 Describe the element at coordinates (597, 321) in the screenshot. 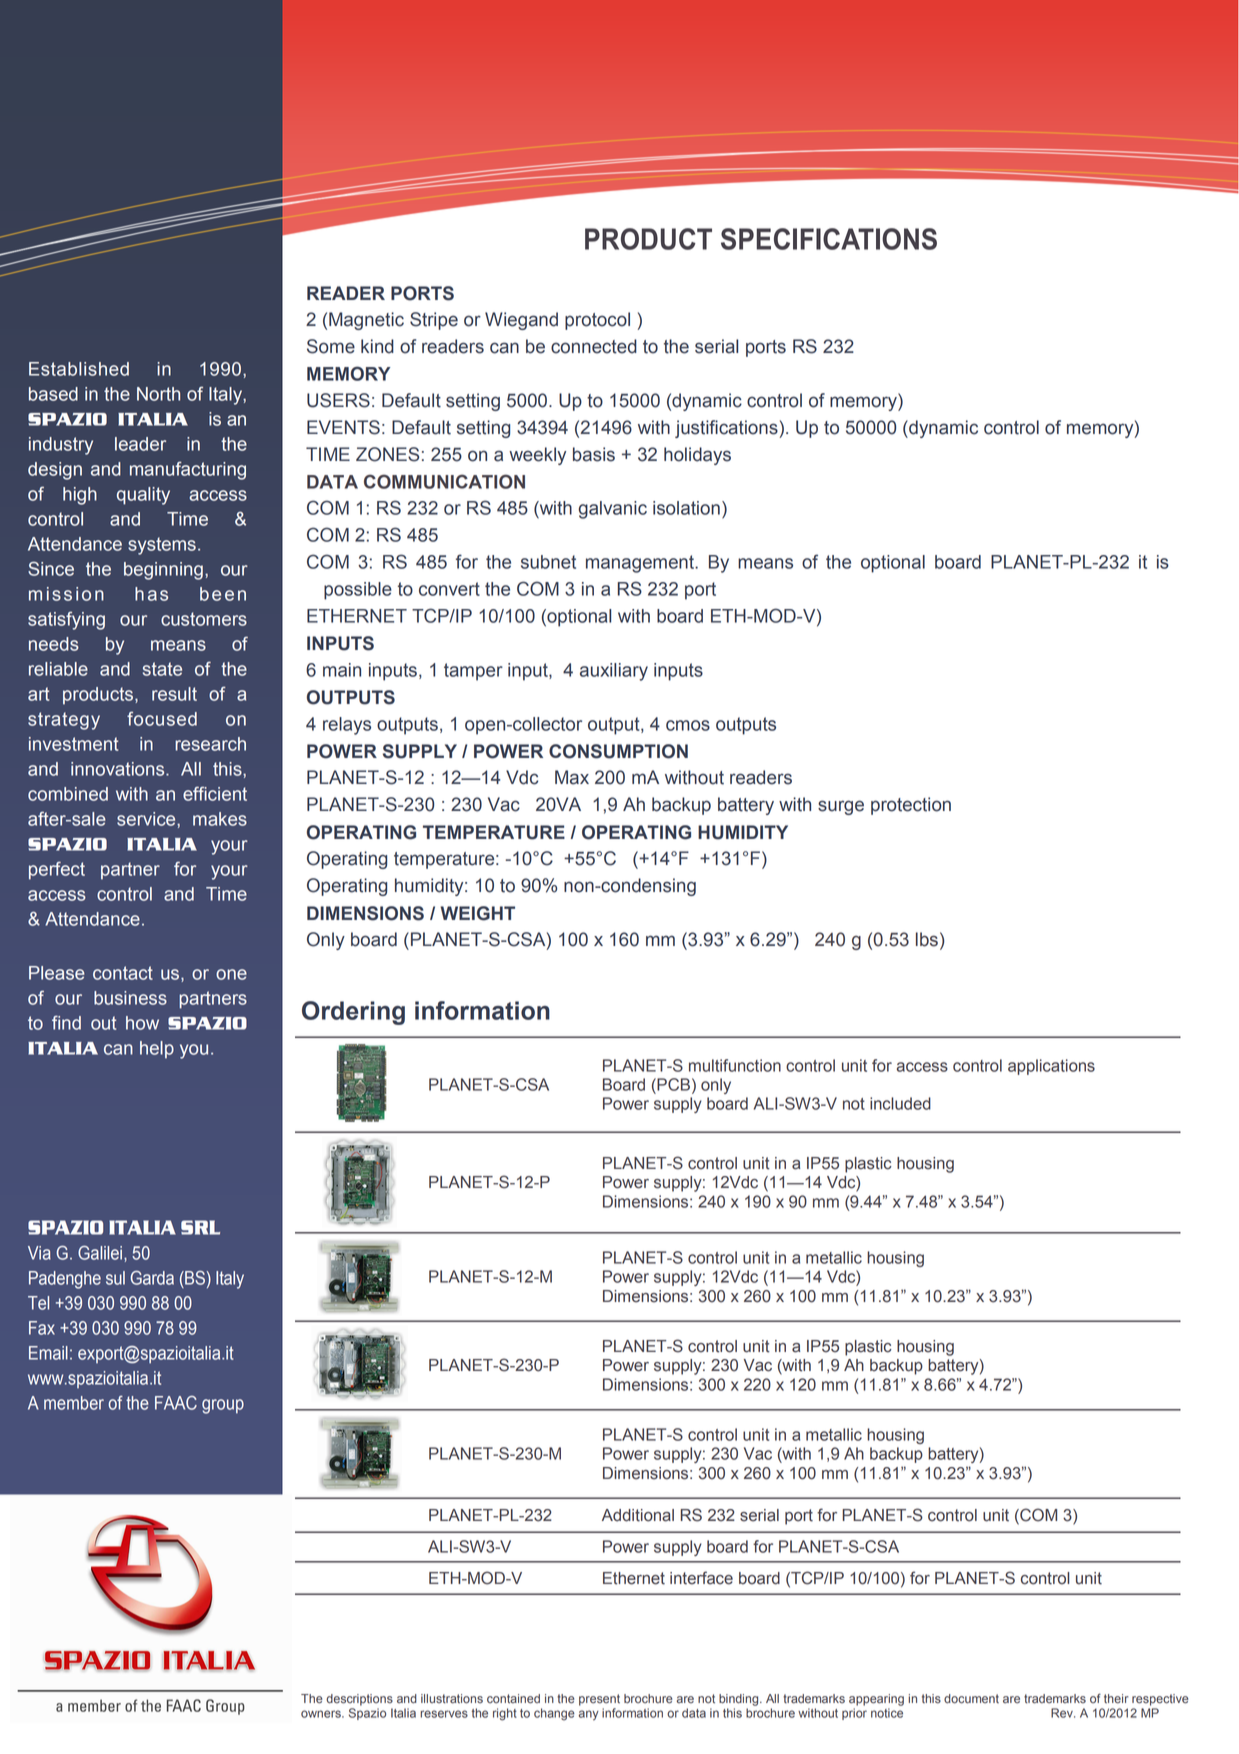

I see `protocol` at that location.
